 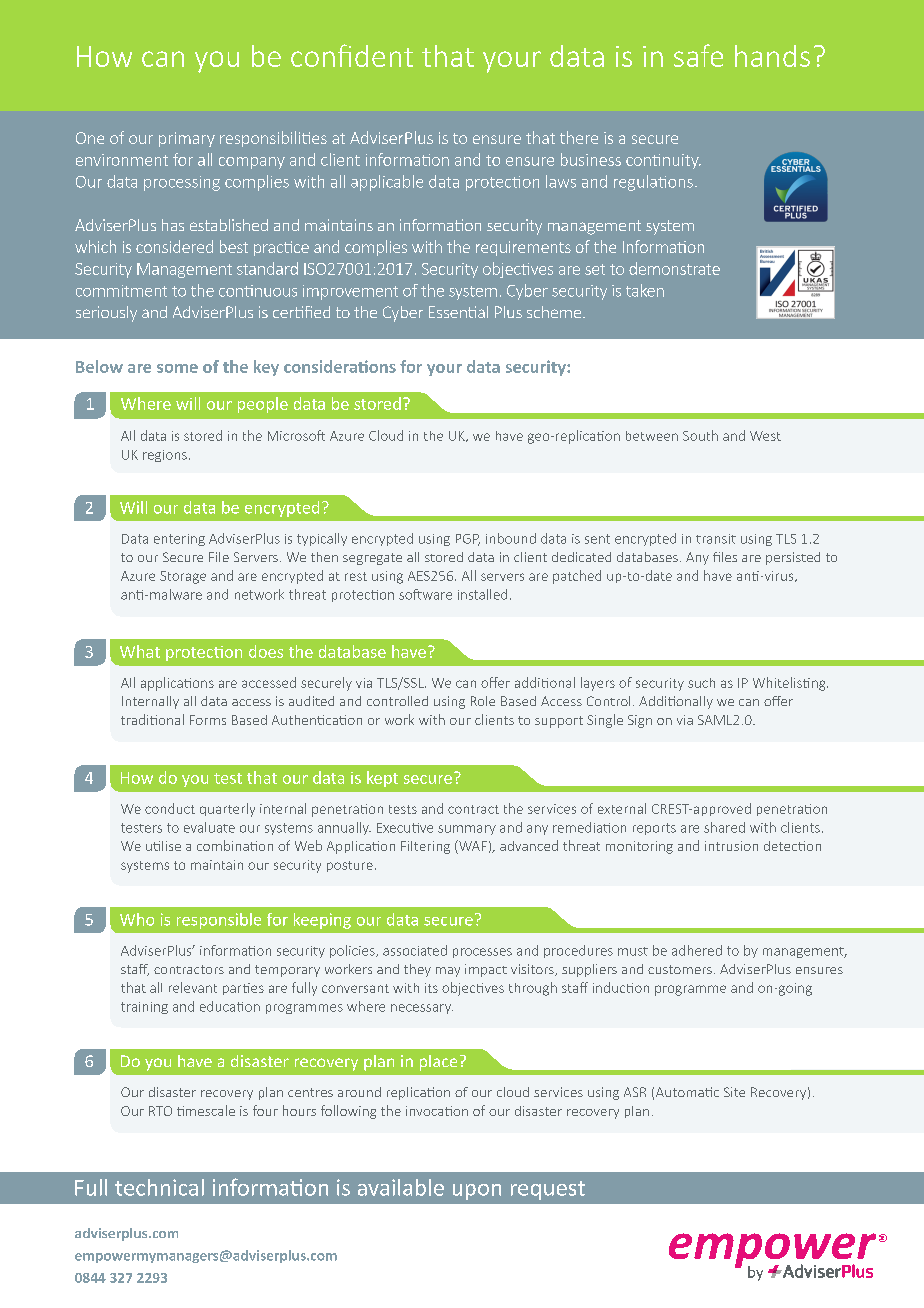 What do you see at coordinates (698, 55) in the screenshot?
I see `safe` at bounding box center [698, 55].
